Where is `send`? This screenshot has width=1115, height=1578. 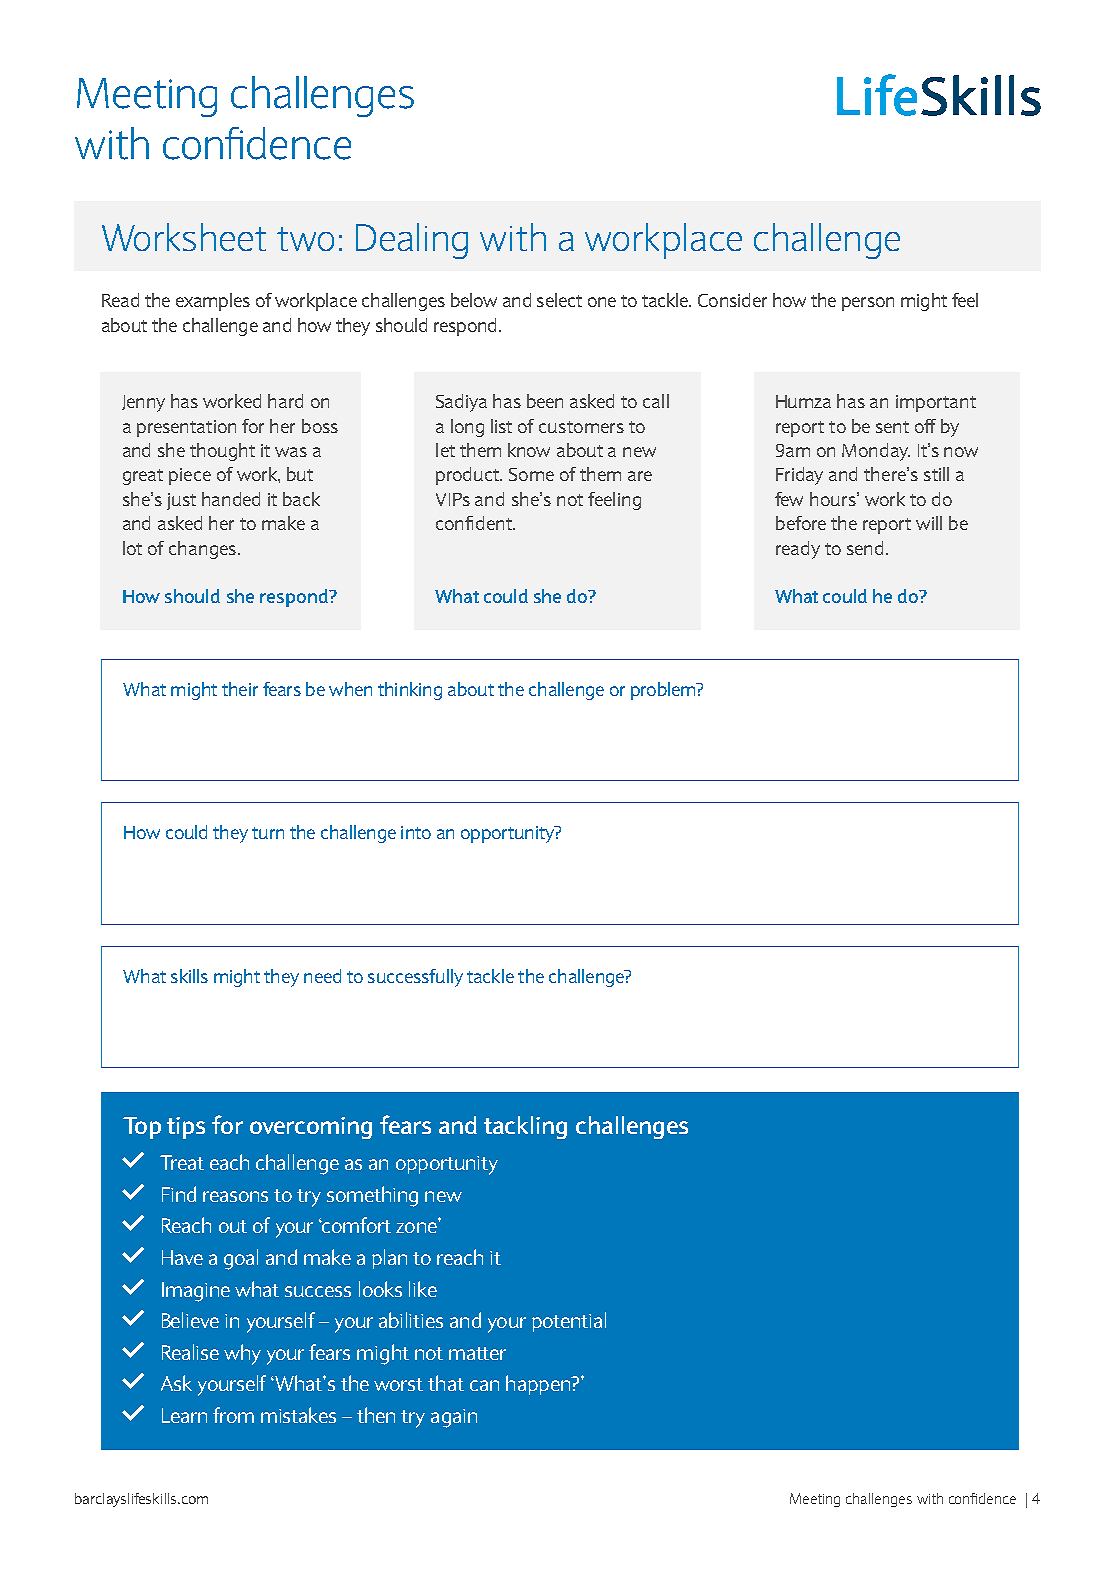
send is located at coordinates (865, 548).
